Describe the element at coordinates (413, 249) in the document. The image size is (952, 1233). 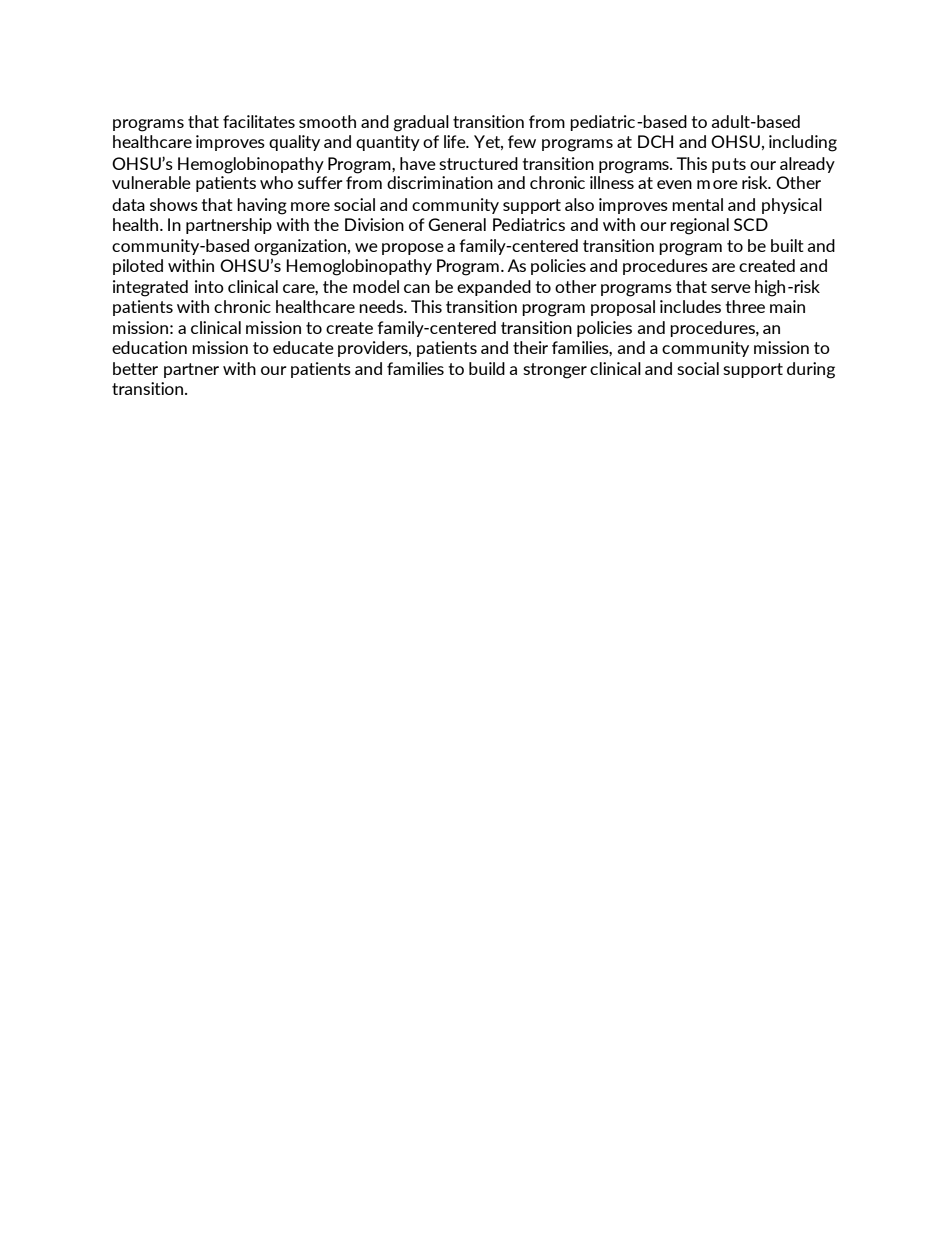
I see `propose` at that location.
